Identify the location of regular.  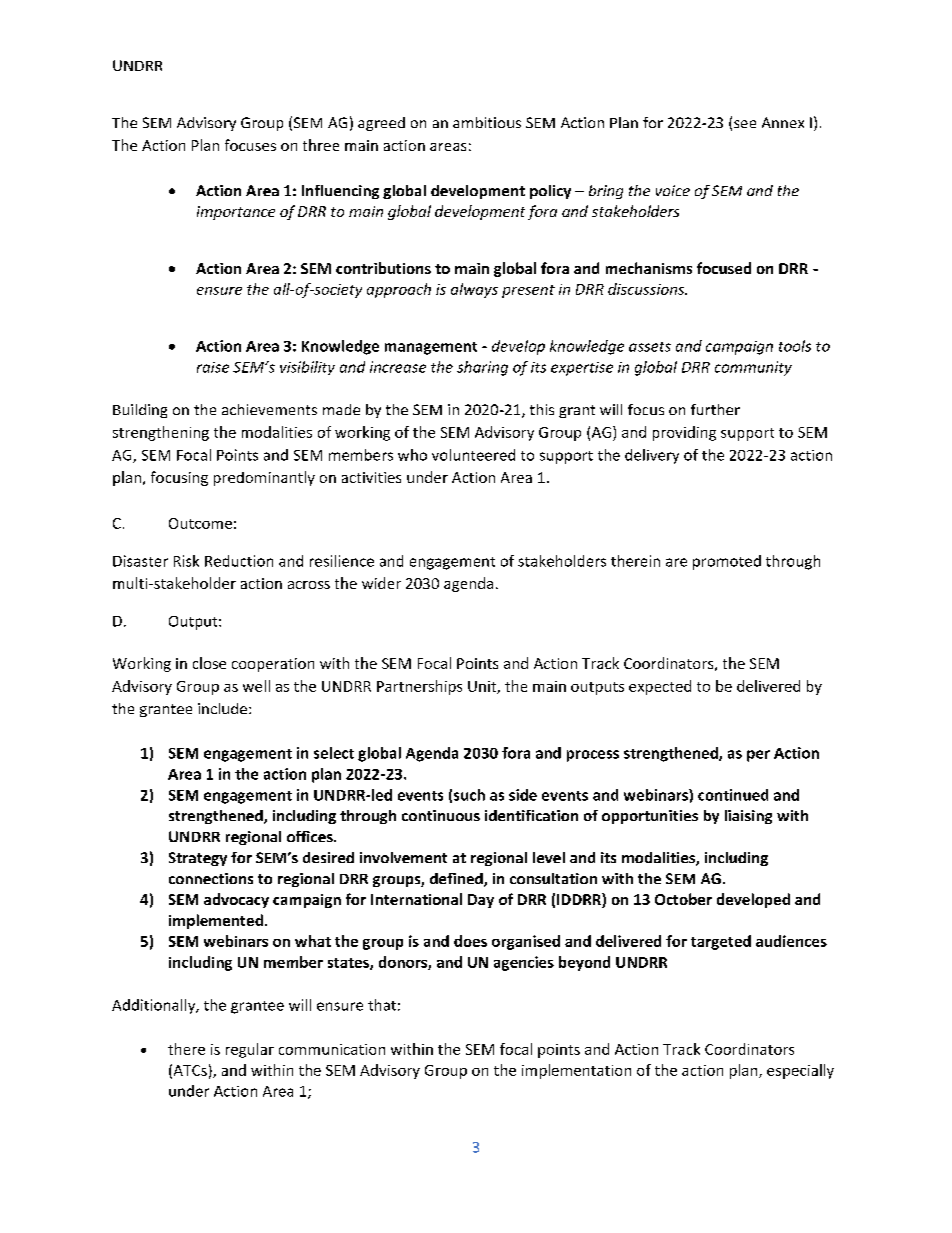
(250, 1050).
